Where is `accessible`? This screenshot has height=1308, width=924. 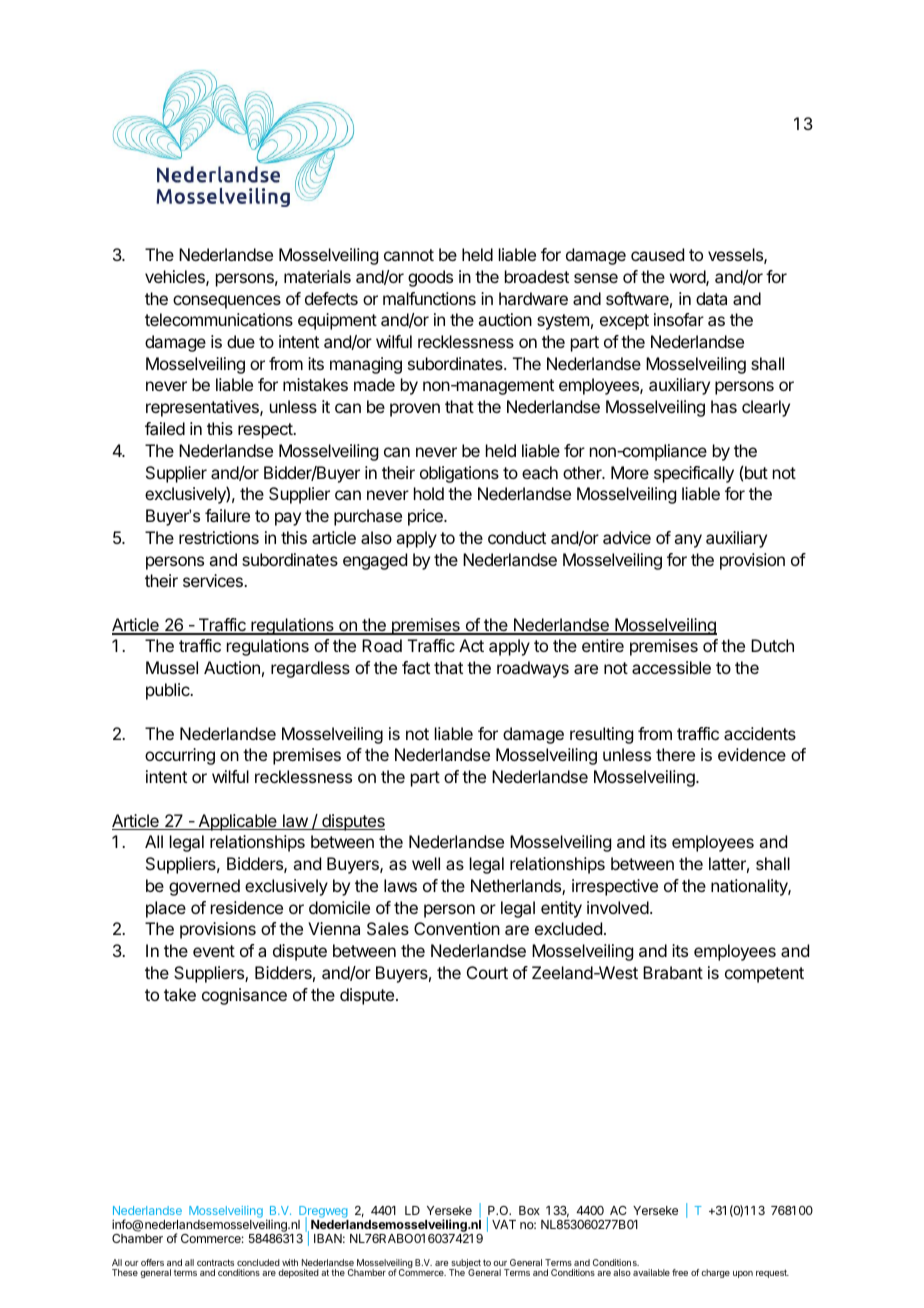 accessible is located at coordinates (671, 667).
